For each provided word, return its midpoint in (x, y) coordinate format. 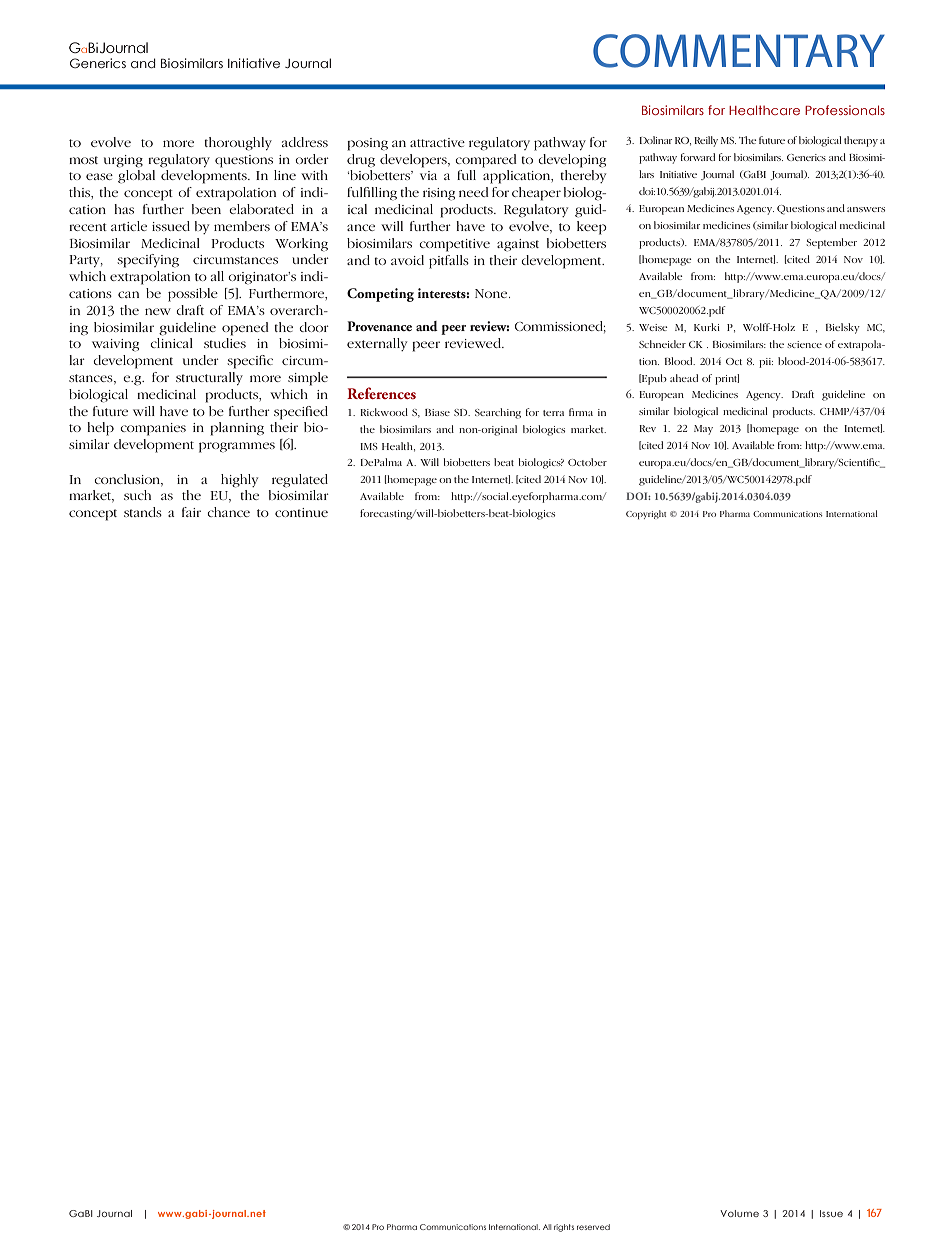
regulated (300, 481)
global (136, 177)
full (466, 175)
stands (143, 512)
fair (191, 512)
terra (553, 413)
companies (153, 429)
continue (301, 512)
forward (698, 157)
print (727, 379)
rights (564, 1228)
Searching (498, 413)
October (587, 462)
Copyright (646, 514)
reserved (593, 1227)
